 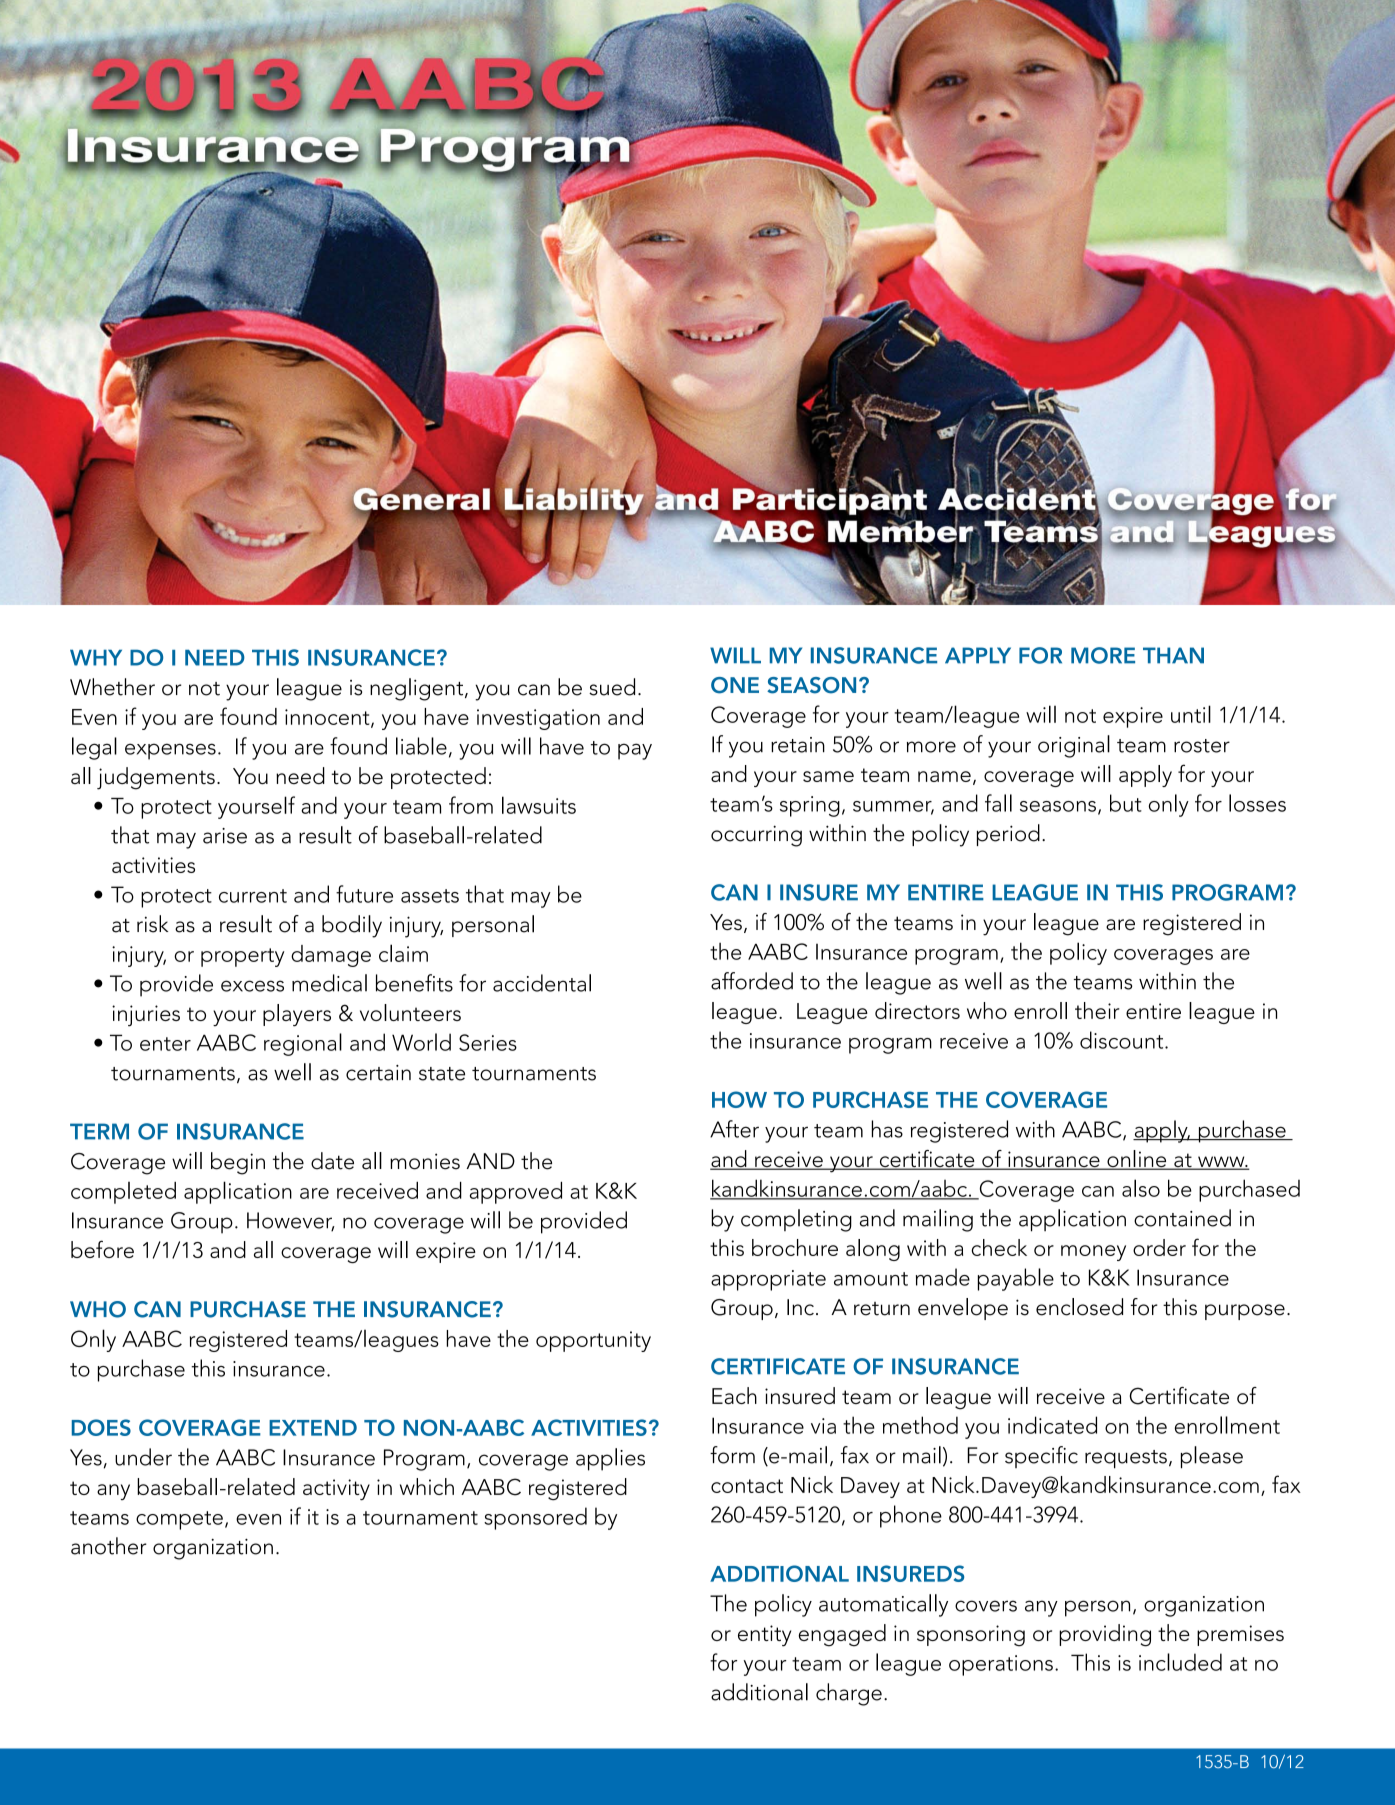 I want to click on innocent, so click(x=328, y=718).
